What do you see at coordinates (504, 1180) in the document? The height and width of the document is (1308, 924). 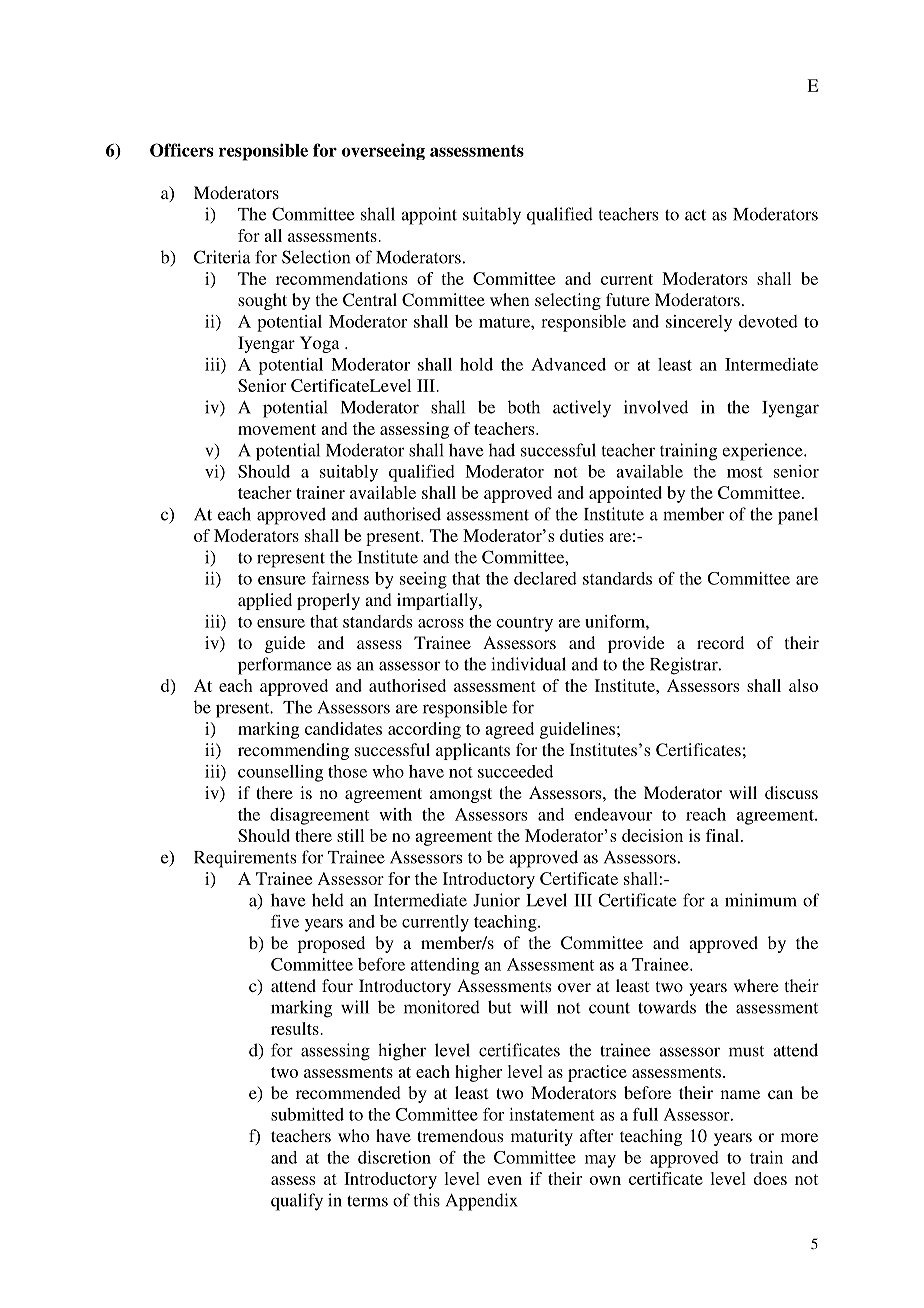 I see `even` at bounding box center [504, 1180].
